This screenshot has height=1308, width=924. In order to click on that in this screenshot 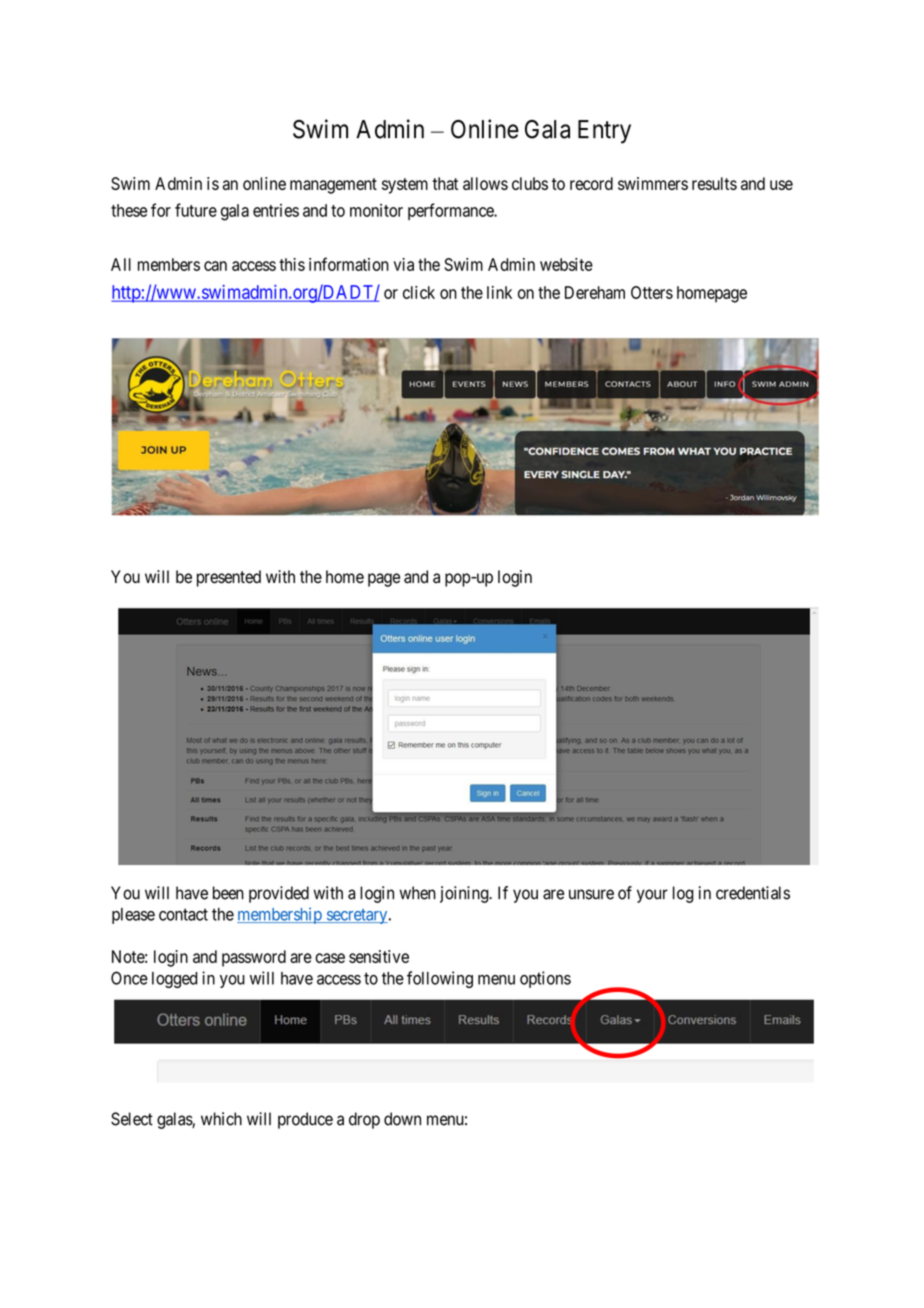, I will do `click(445, 183)`.
